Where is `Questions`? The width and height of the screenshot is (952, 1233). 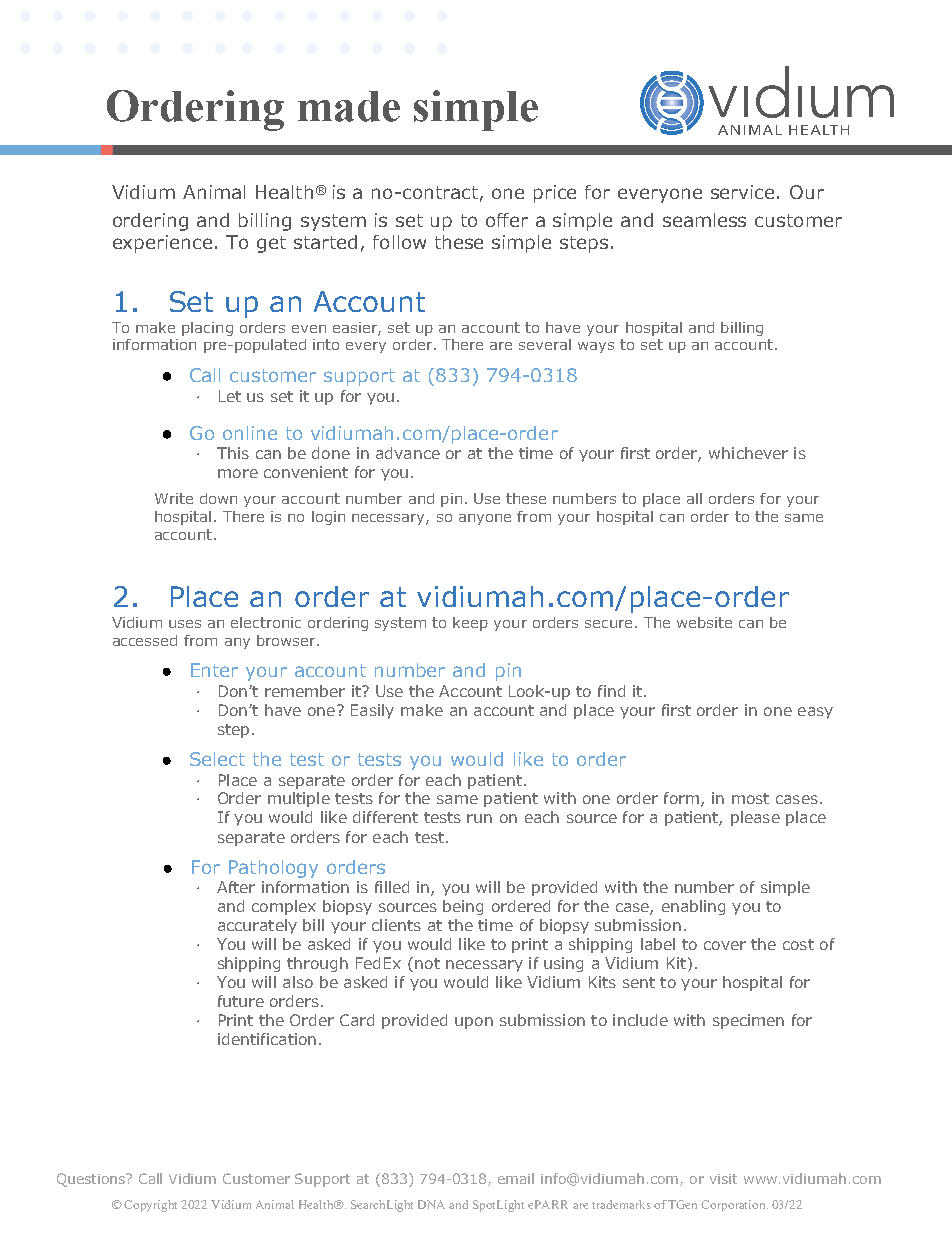
Questions is located at coordinates (92, 1180).
